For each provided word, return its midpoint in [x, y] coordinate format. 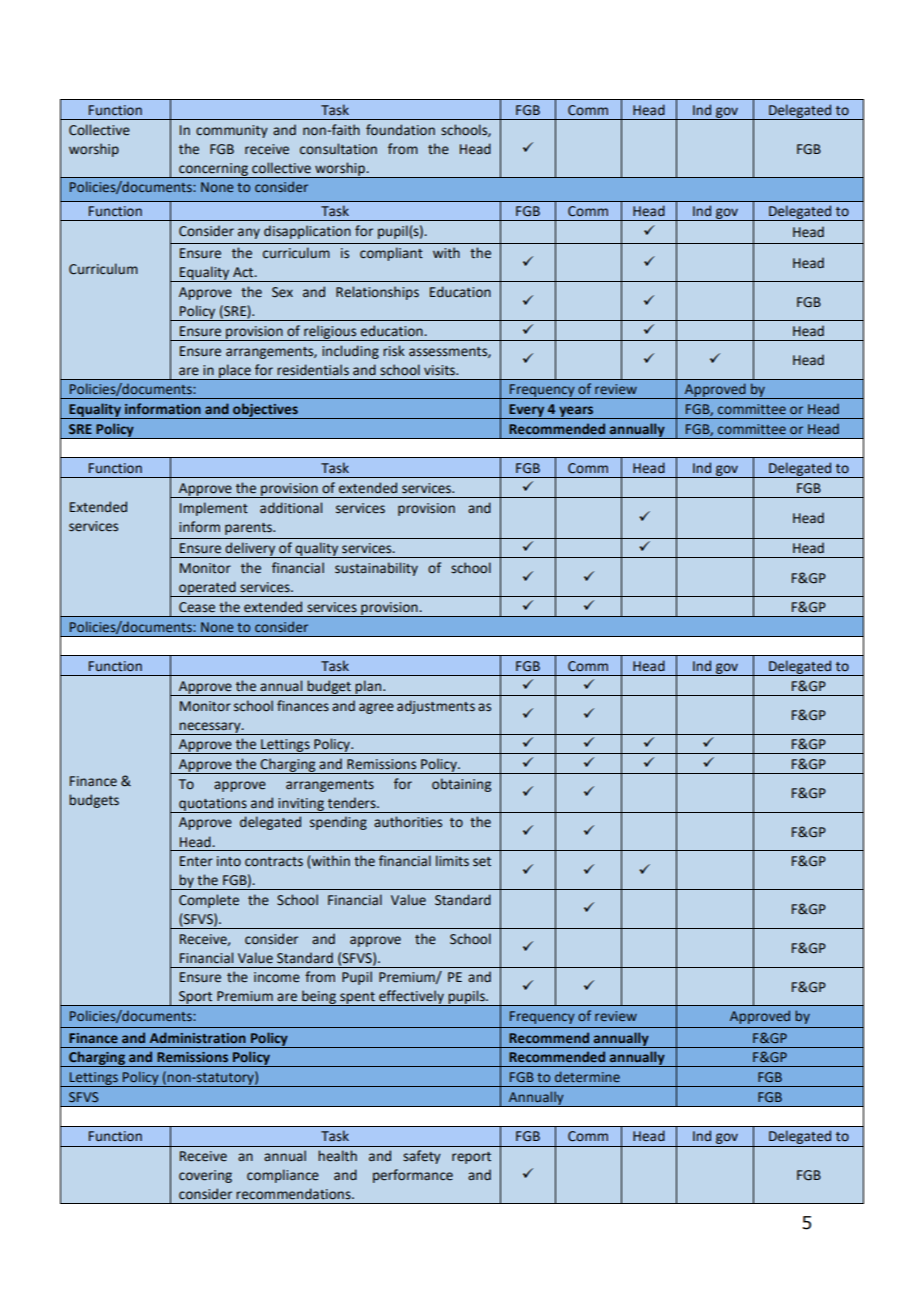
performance [413, 1176]
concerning [213, 170]
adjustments [436, 707]
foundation [400, 130]
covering [205, 1176]
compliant [391, 254]
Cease [197, 607]
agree [376, 708]
